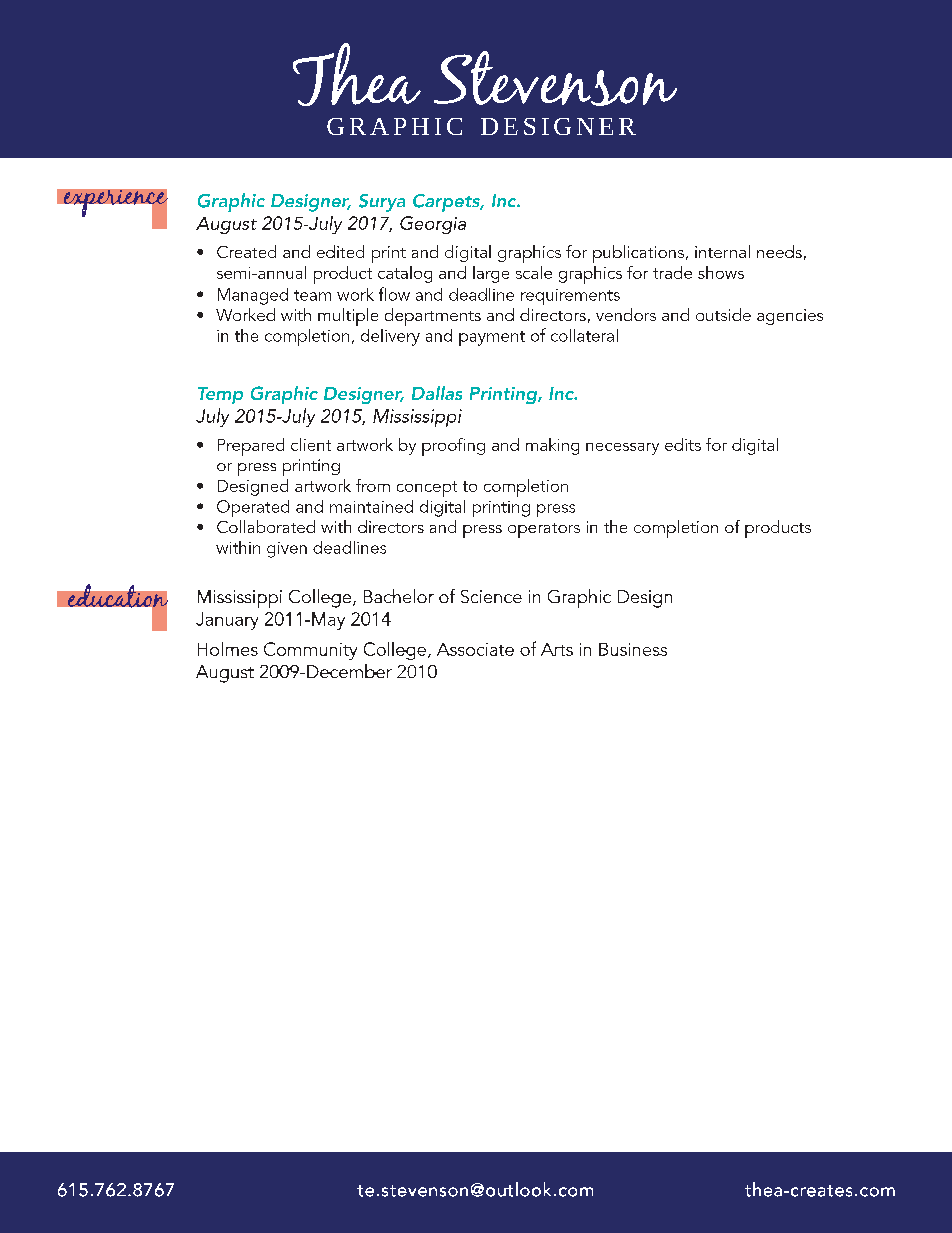  I want to click on August, so click(226, 225).
